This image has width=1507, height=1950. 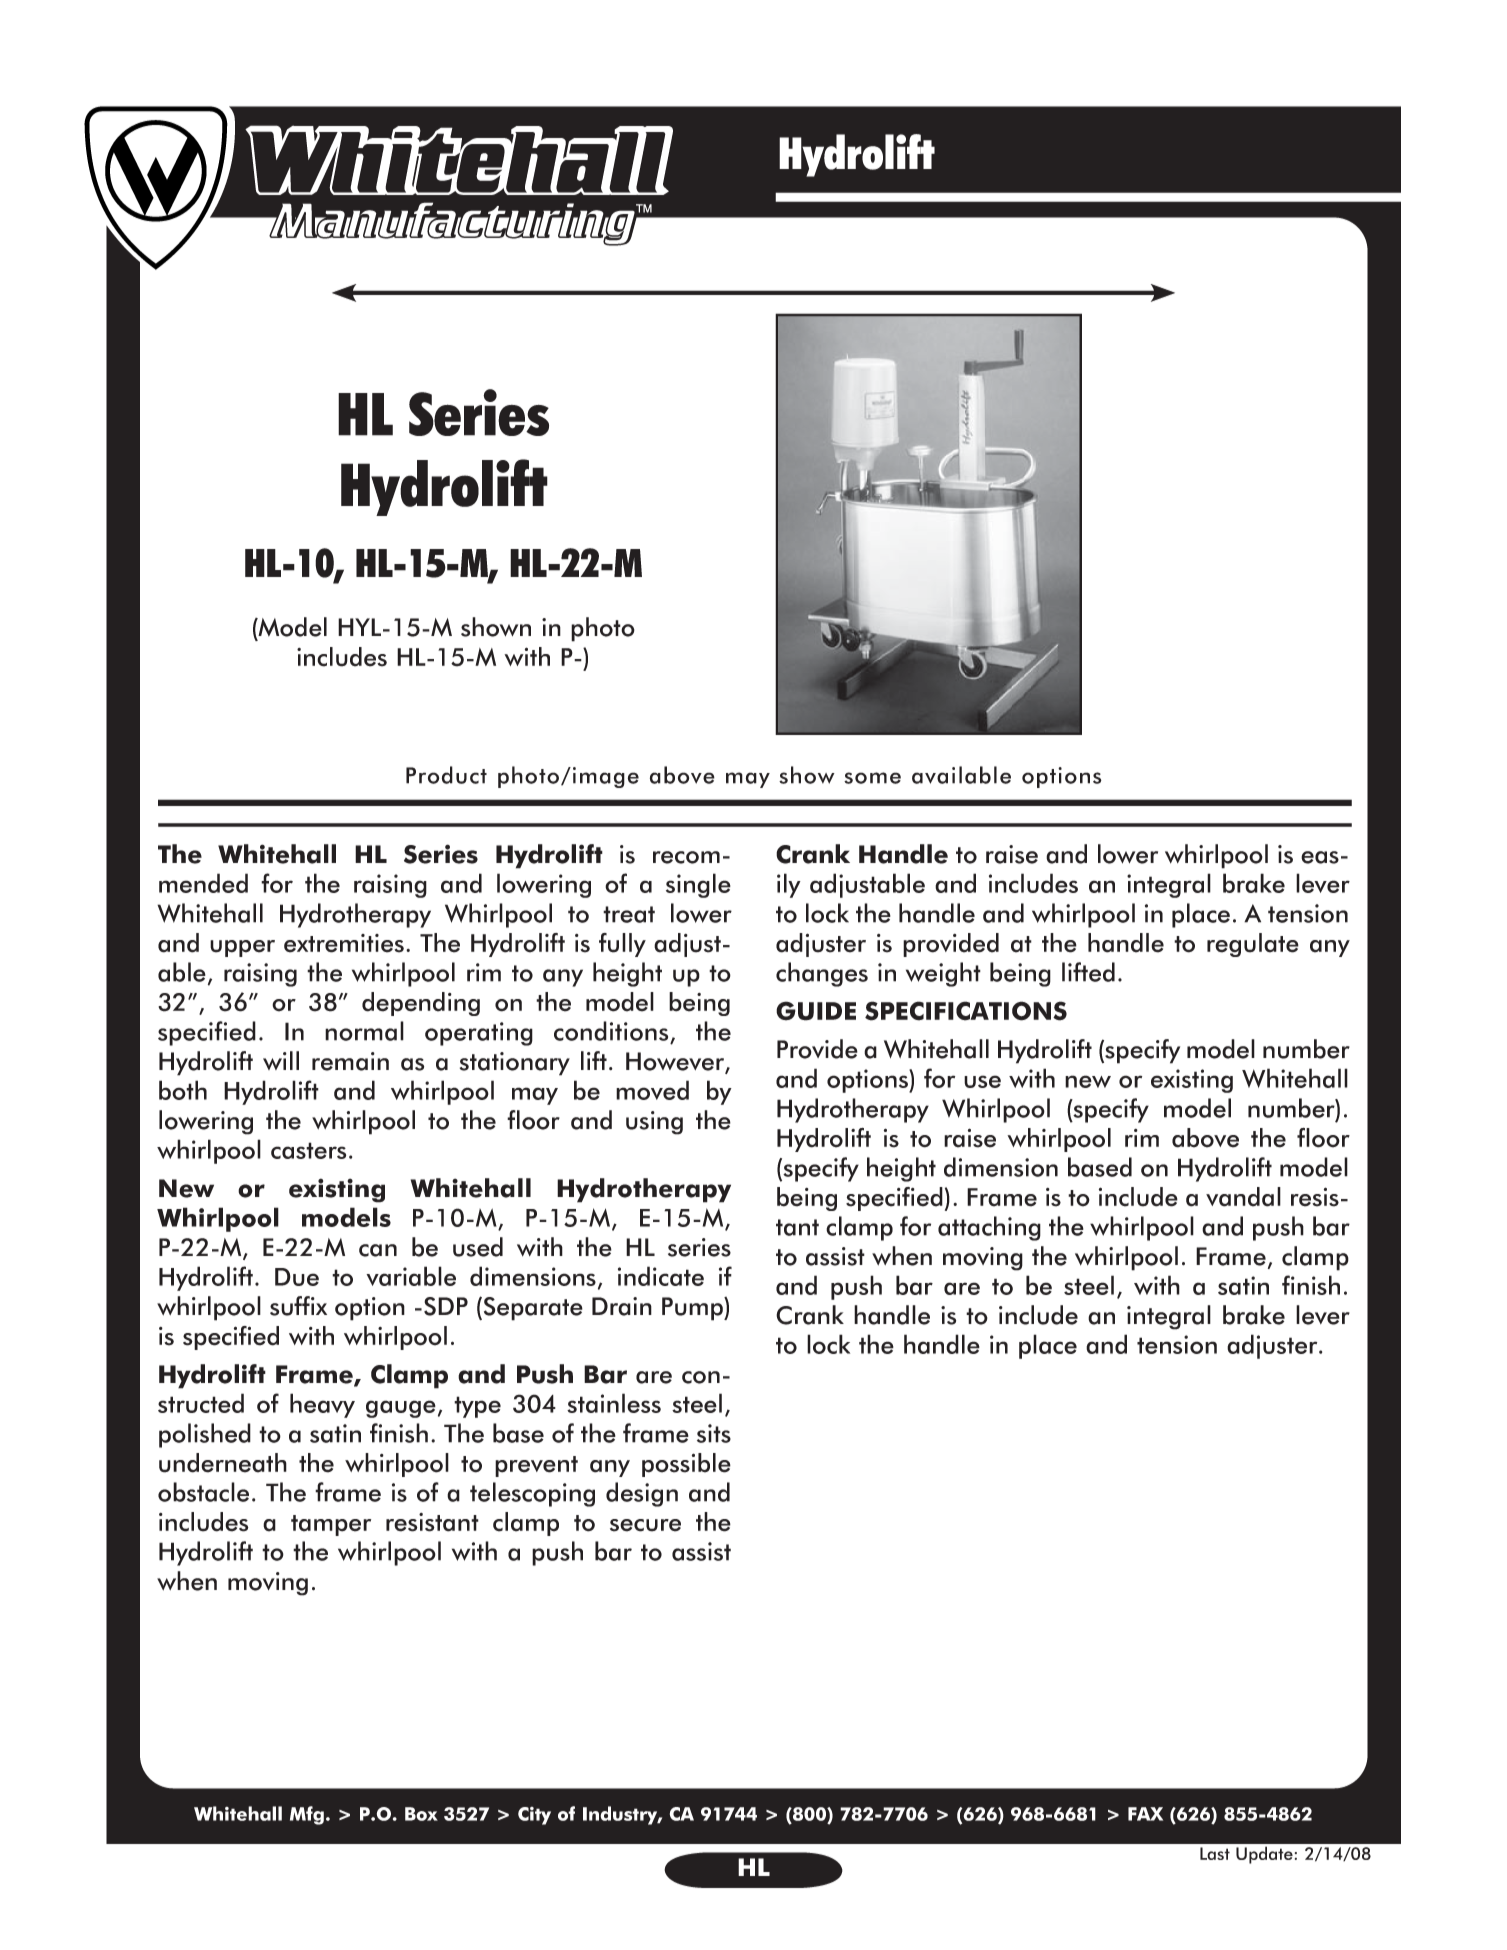 What do you see at coordinates (534, 1816) in the image?
I see `City` at bounding box center [534, 1816].
